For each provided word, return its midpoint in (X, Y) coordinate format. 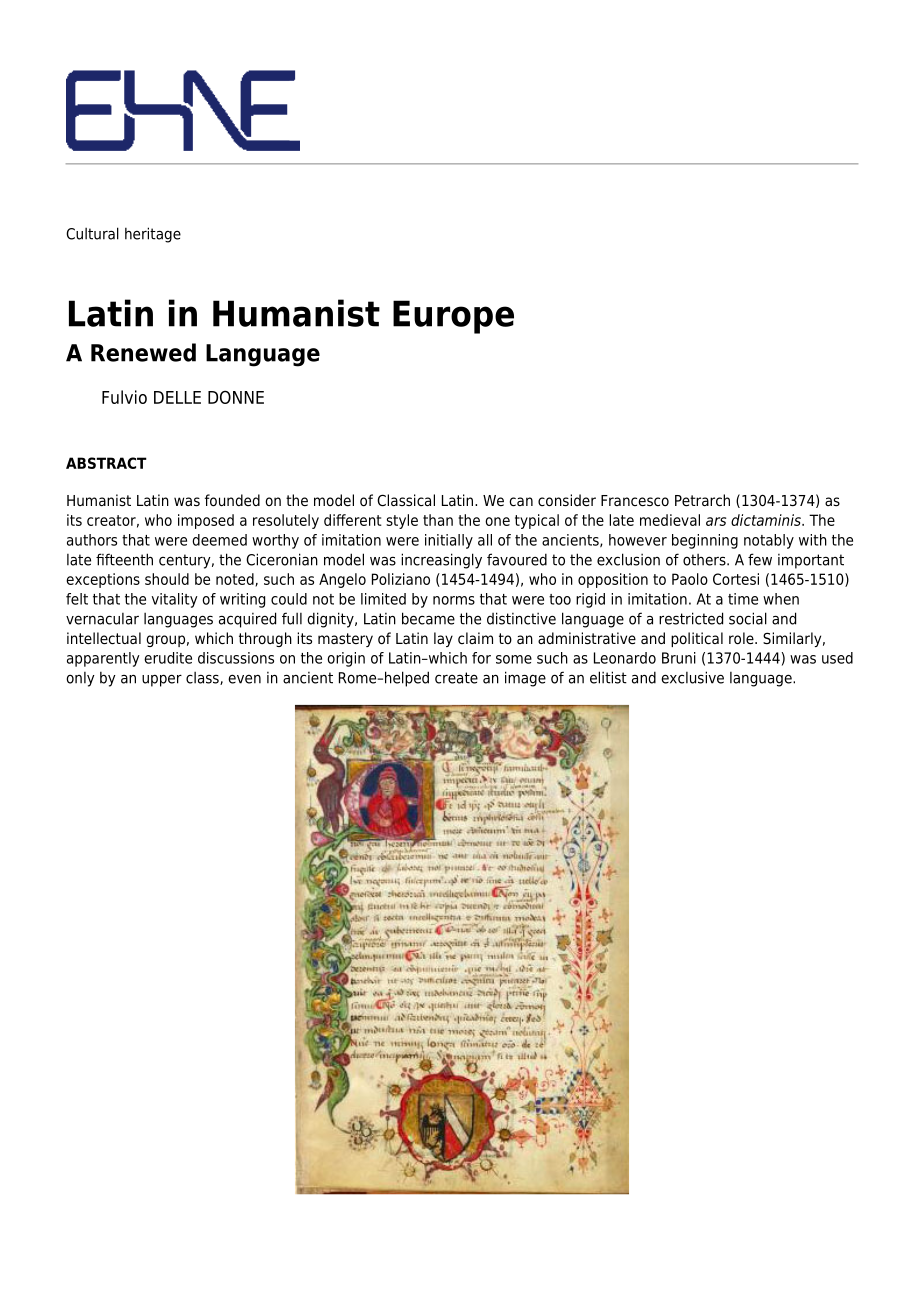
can (521, 502)
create (456, 678)
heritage (153, 235)
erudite (168, 658)
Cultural (92, 233)
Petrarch (702, 500)
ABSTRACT (106, 463)
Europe (453, 317)
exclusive (692, 677)
